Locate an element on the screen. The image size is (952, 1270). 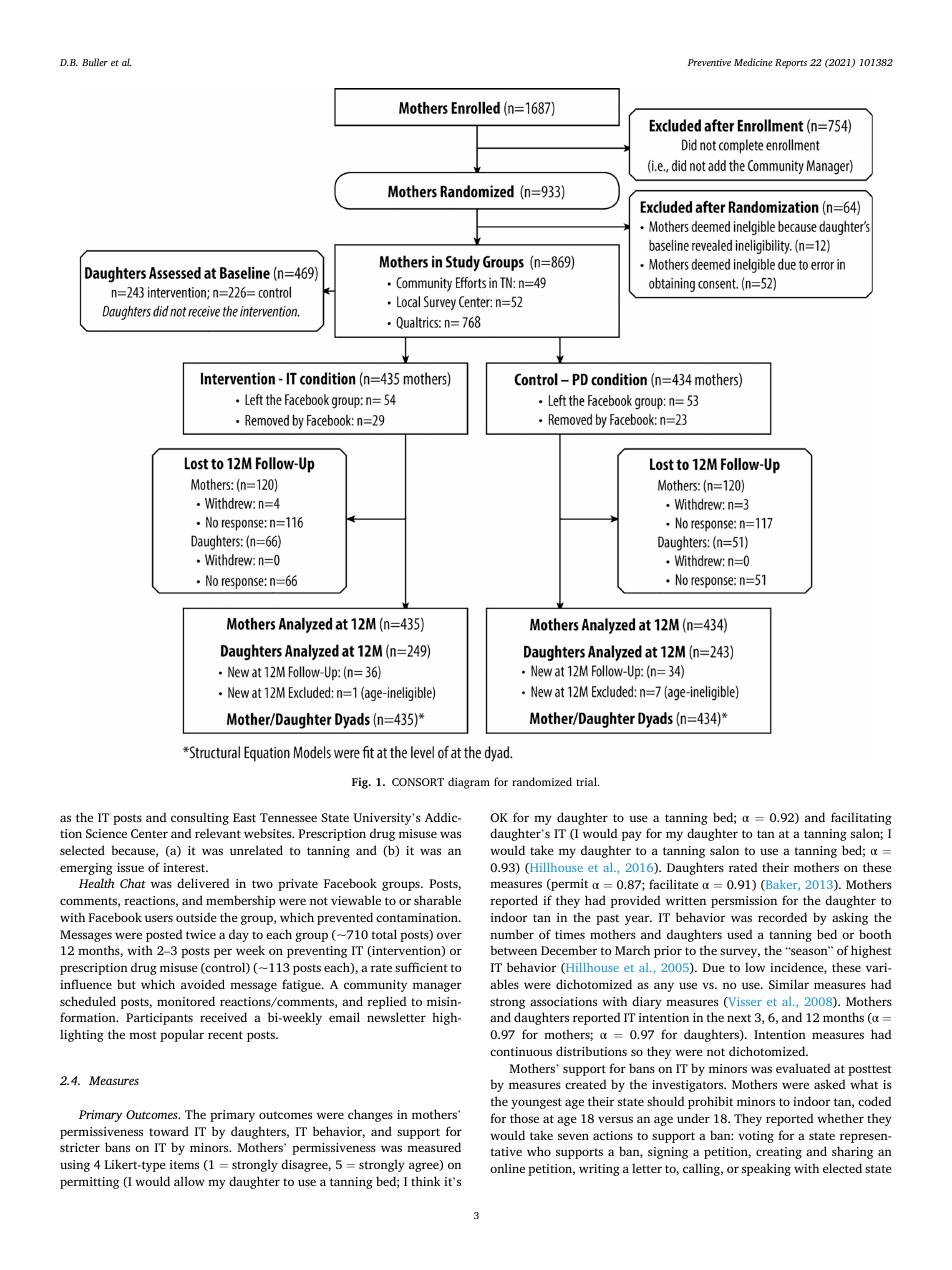
creating is located at coordinates (779, 1153).
